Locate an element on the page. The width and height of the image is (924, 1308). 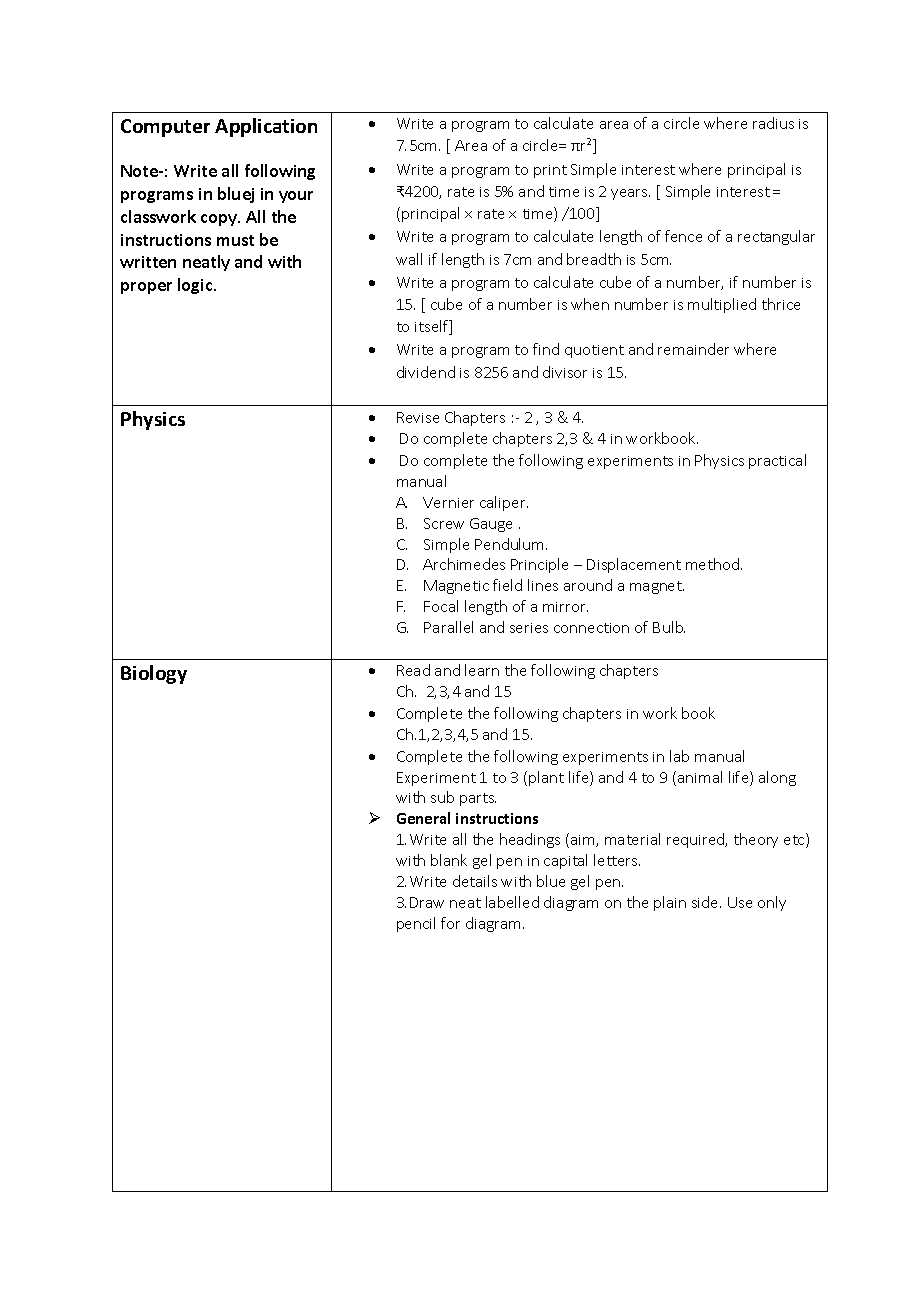
multiplied is located at coordinates (722, 305).
